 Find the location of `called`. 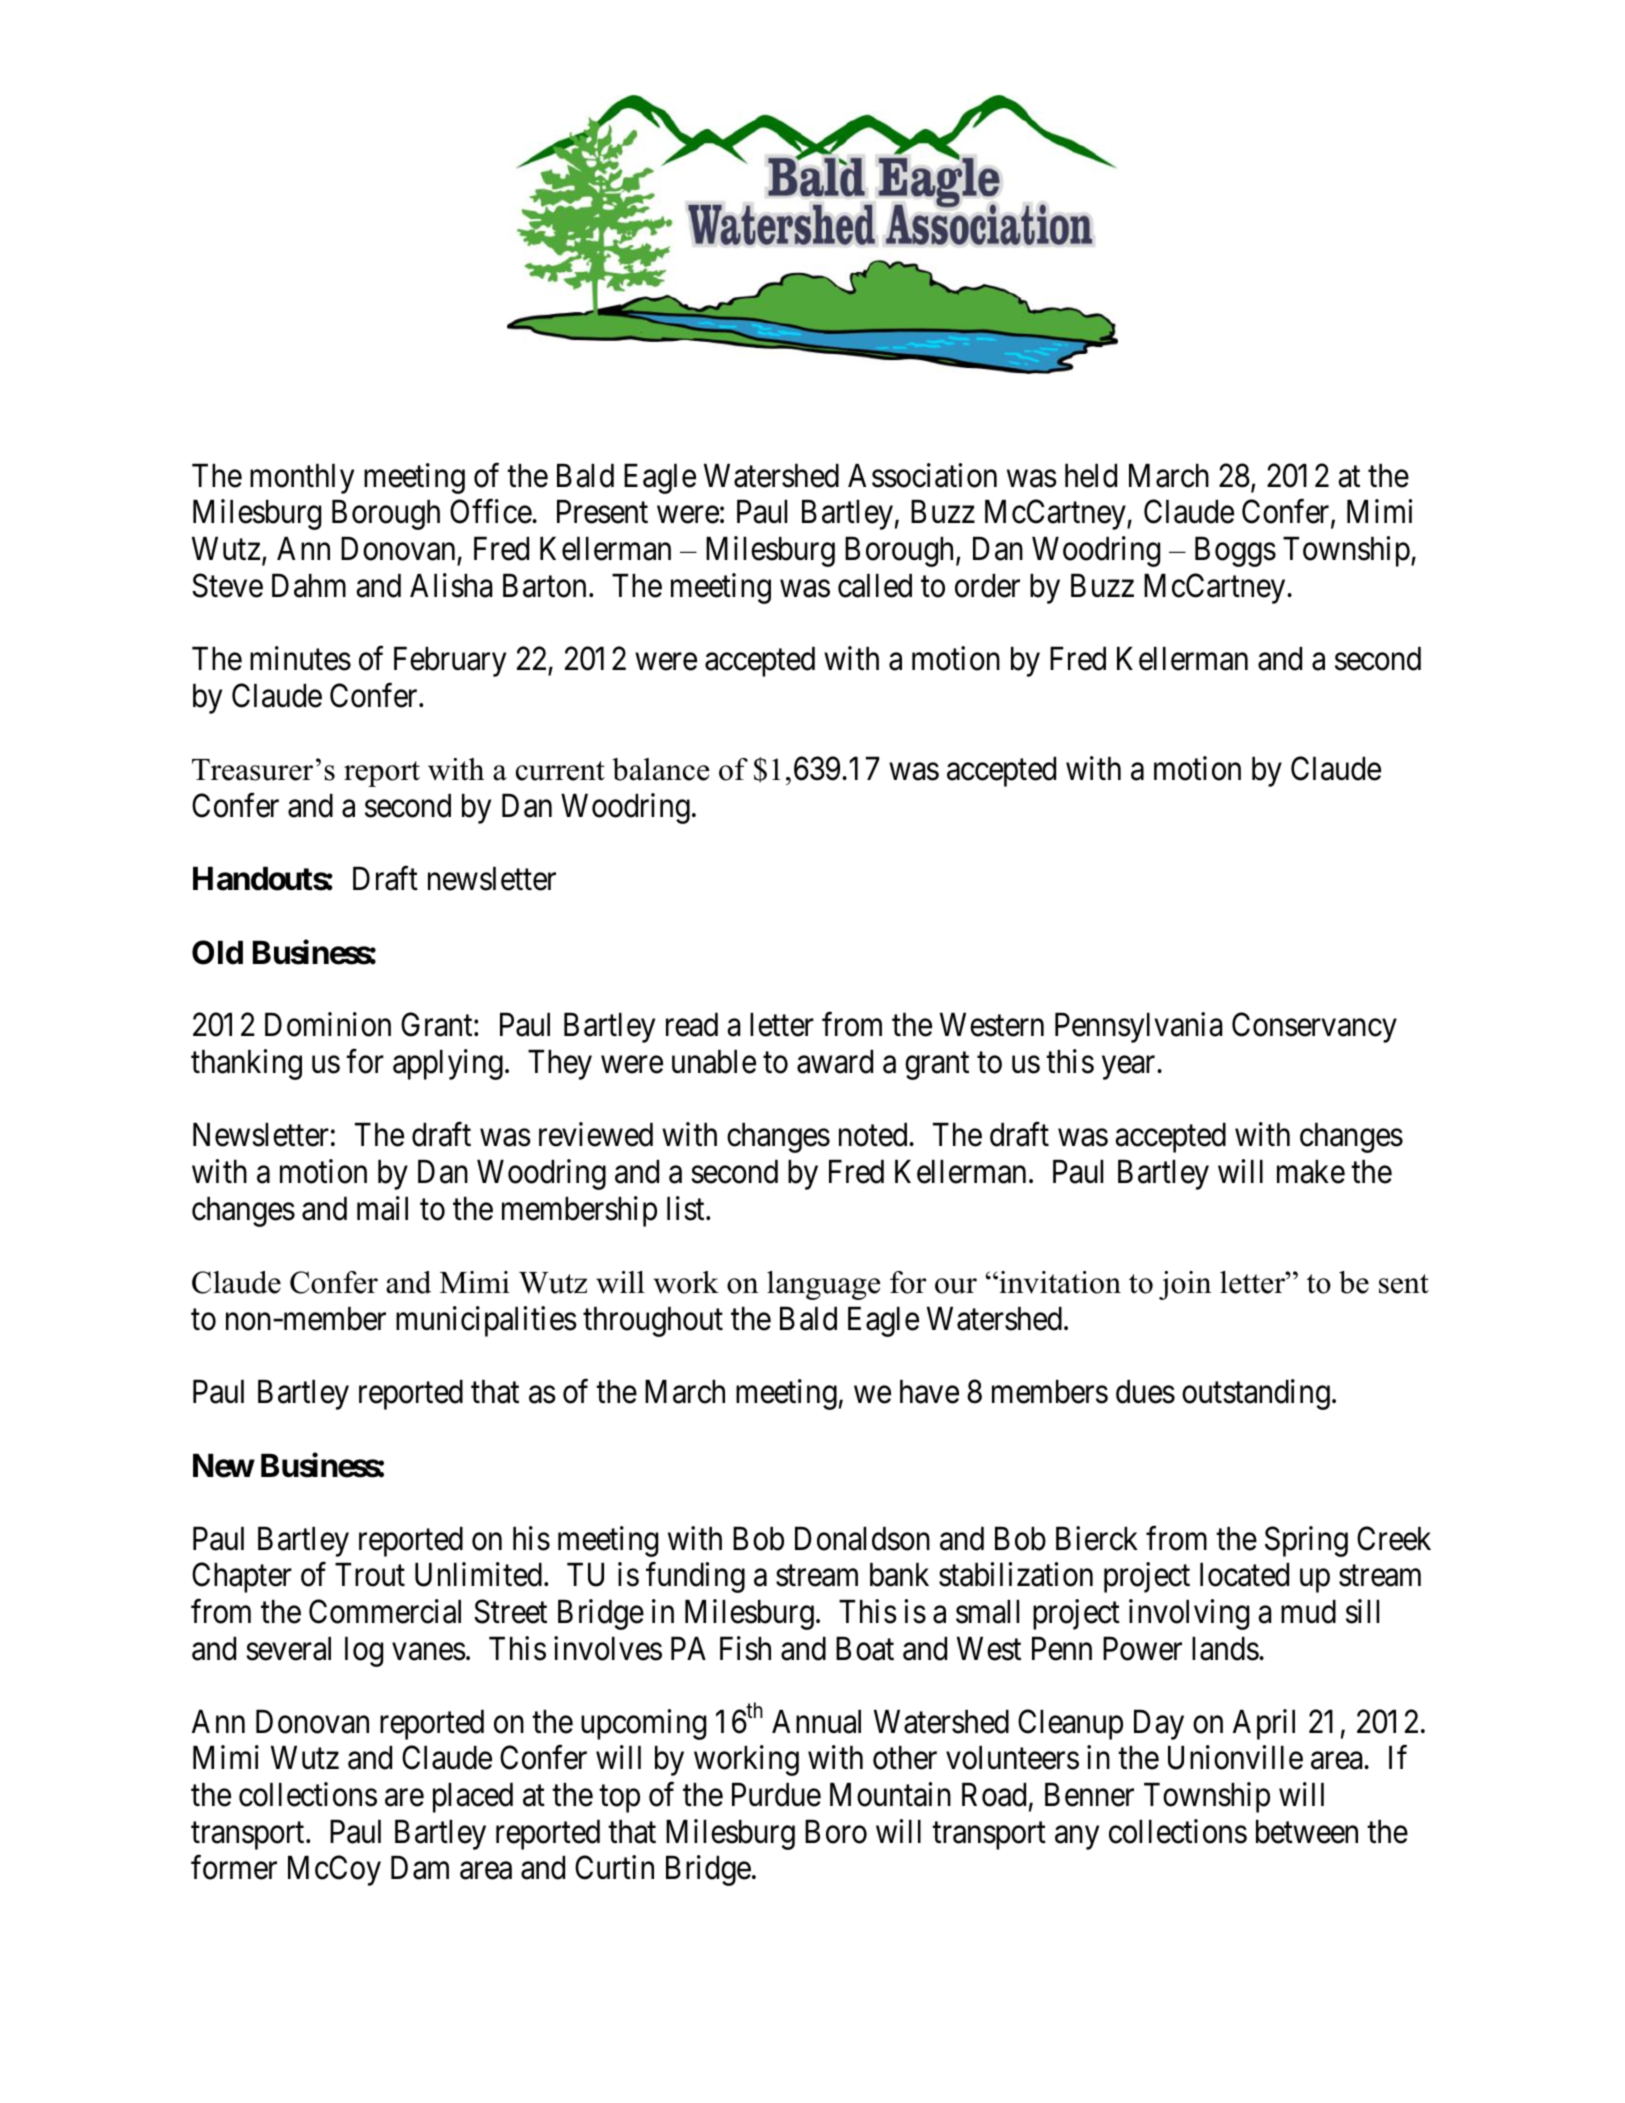

called is located at coordinates (875, 586).
